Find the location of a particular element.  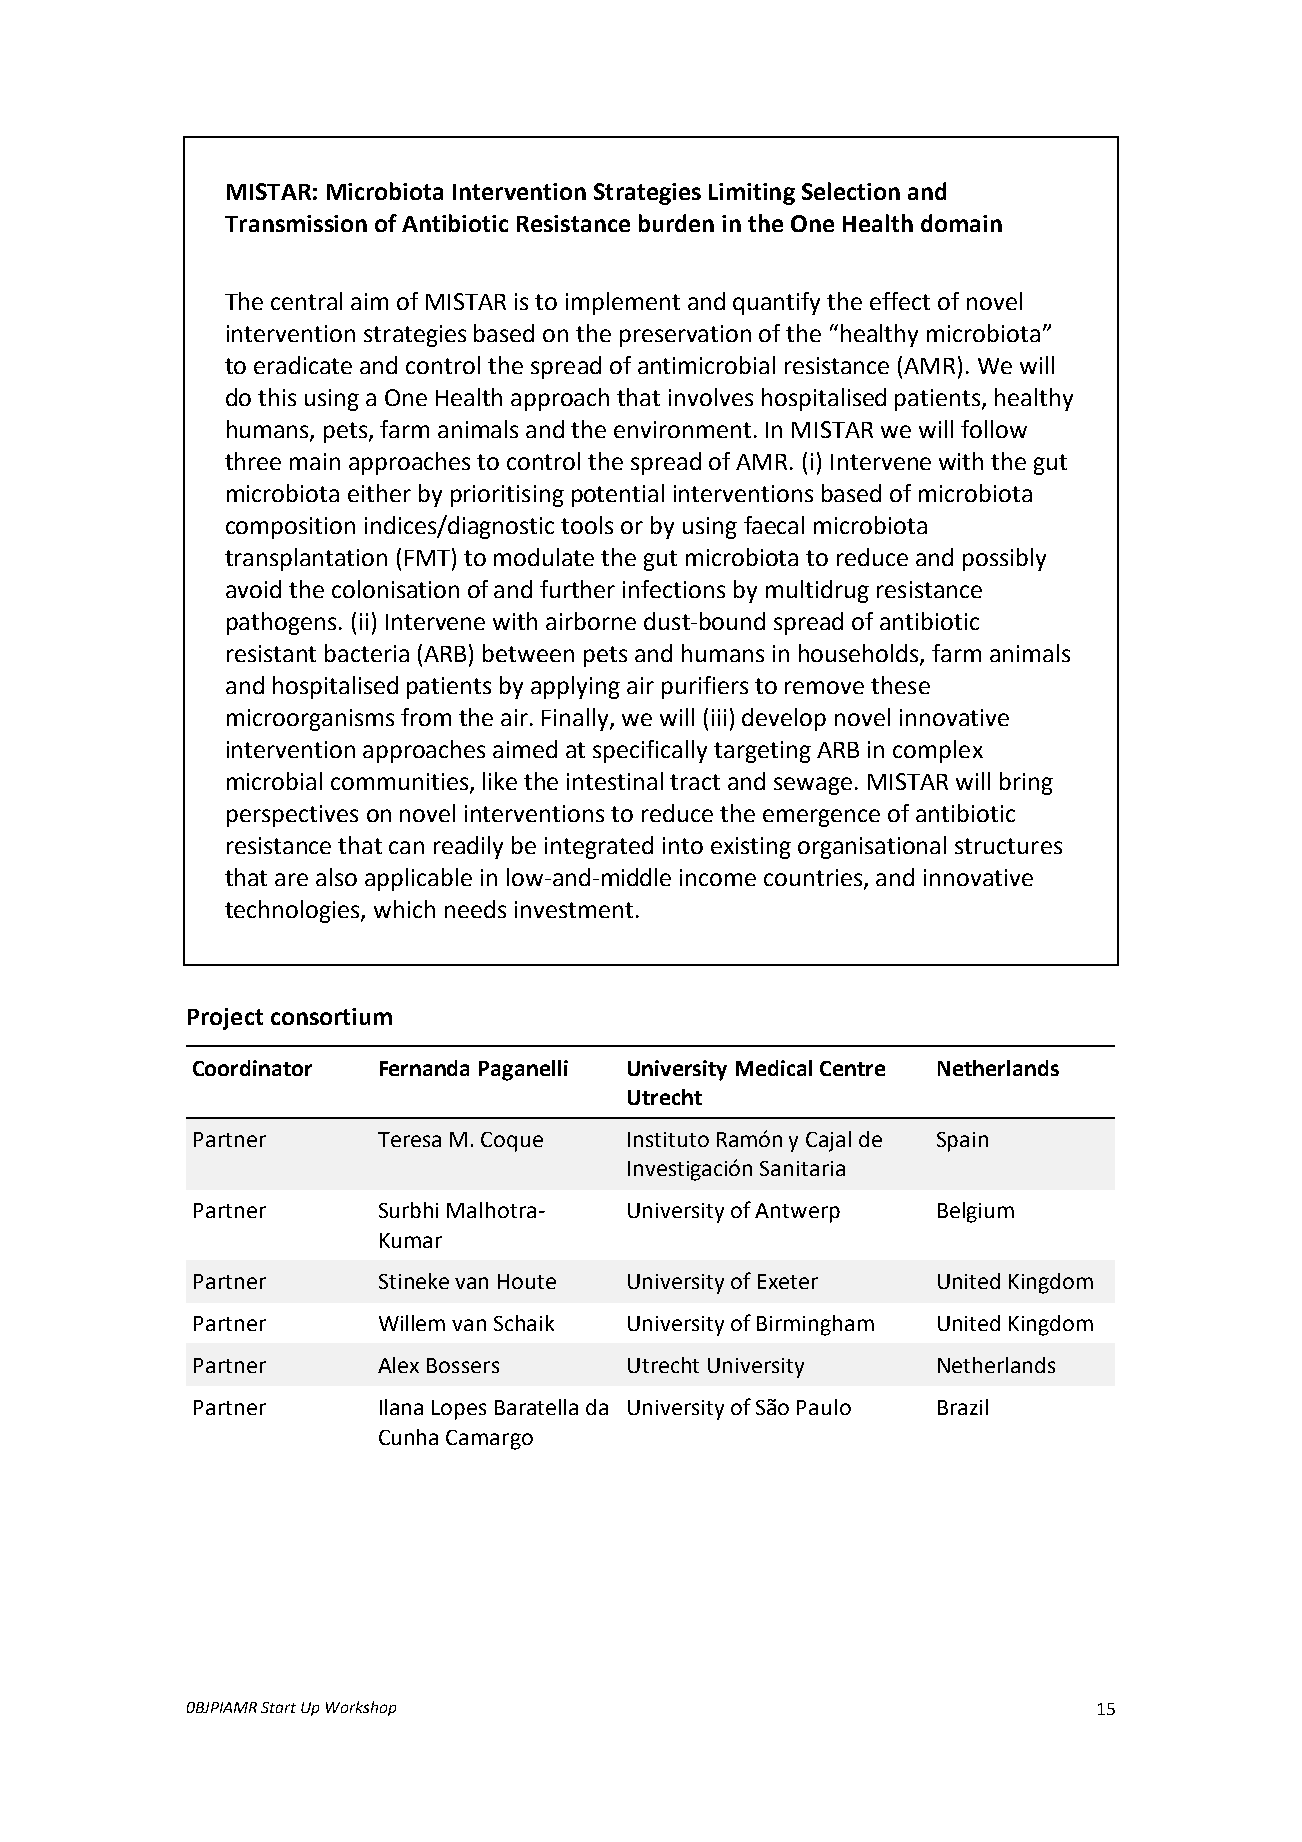

effect is located at coordinates (900, 301).
